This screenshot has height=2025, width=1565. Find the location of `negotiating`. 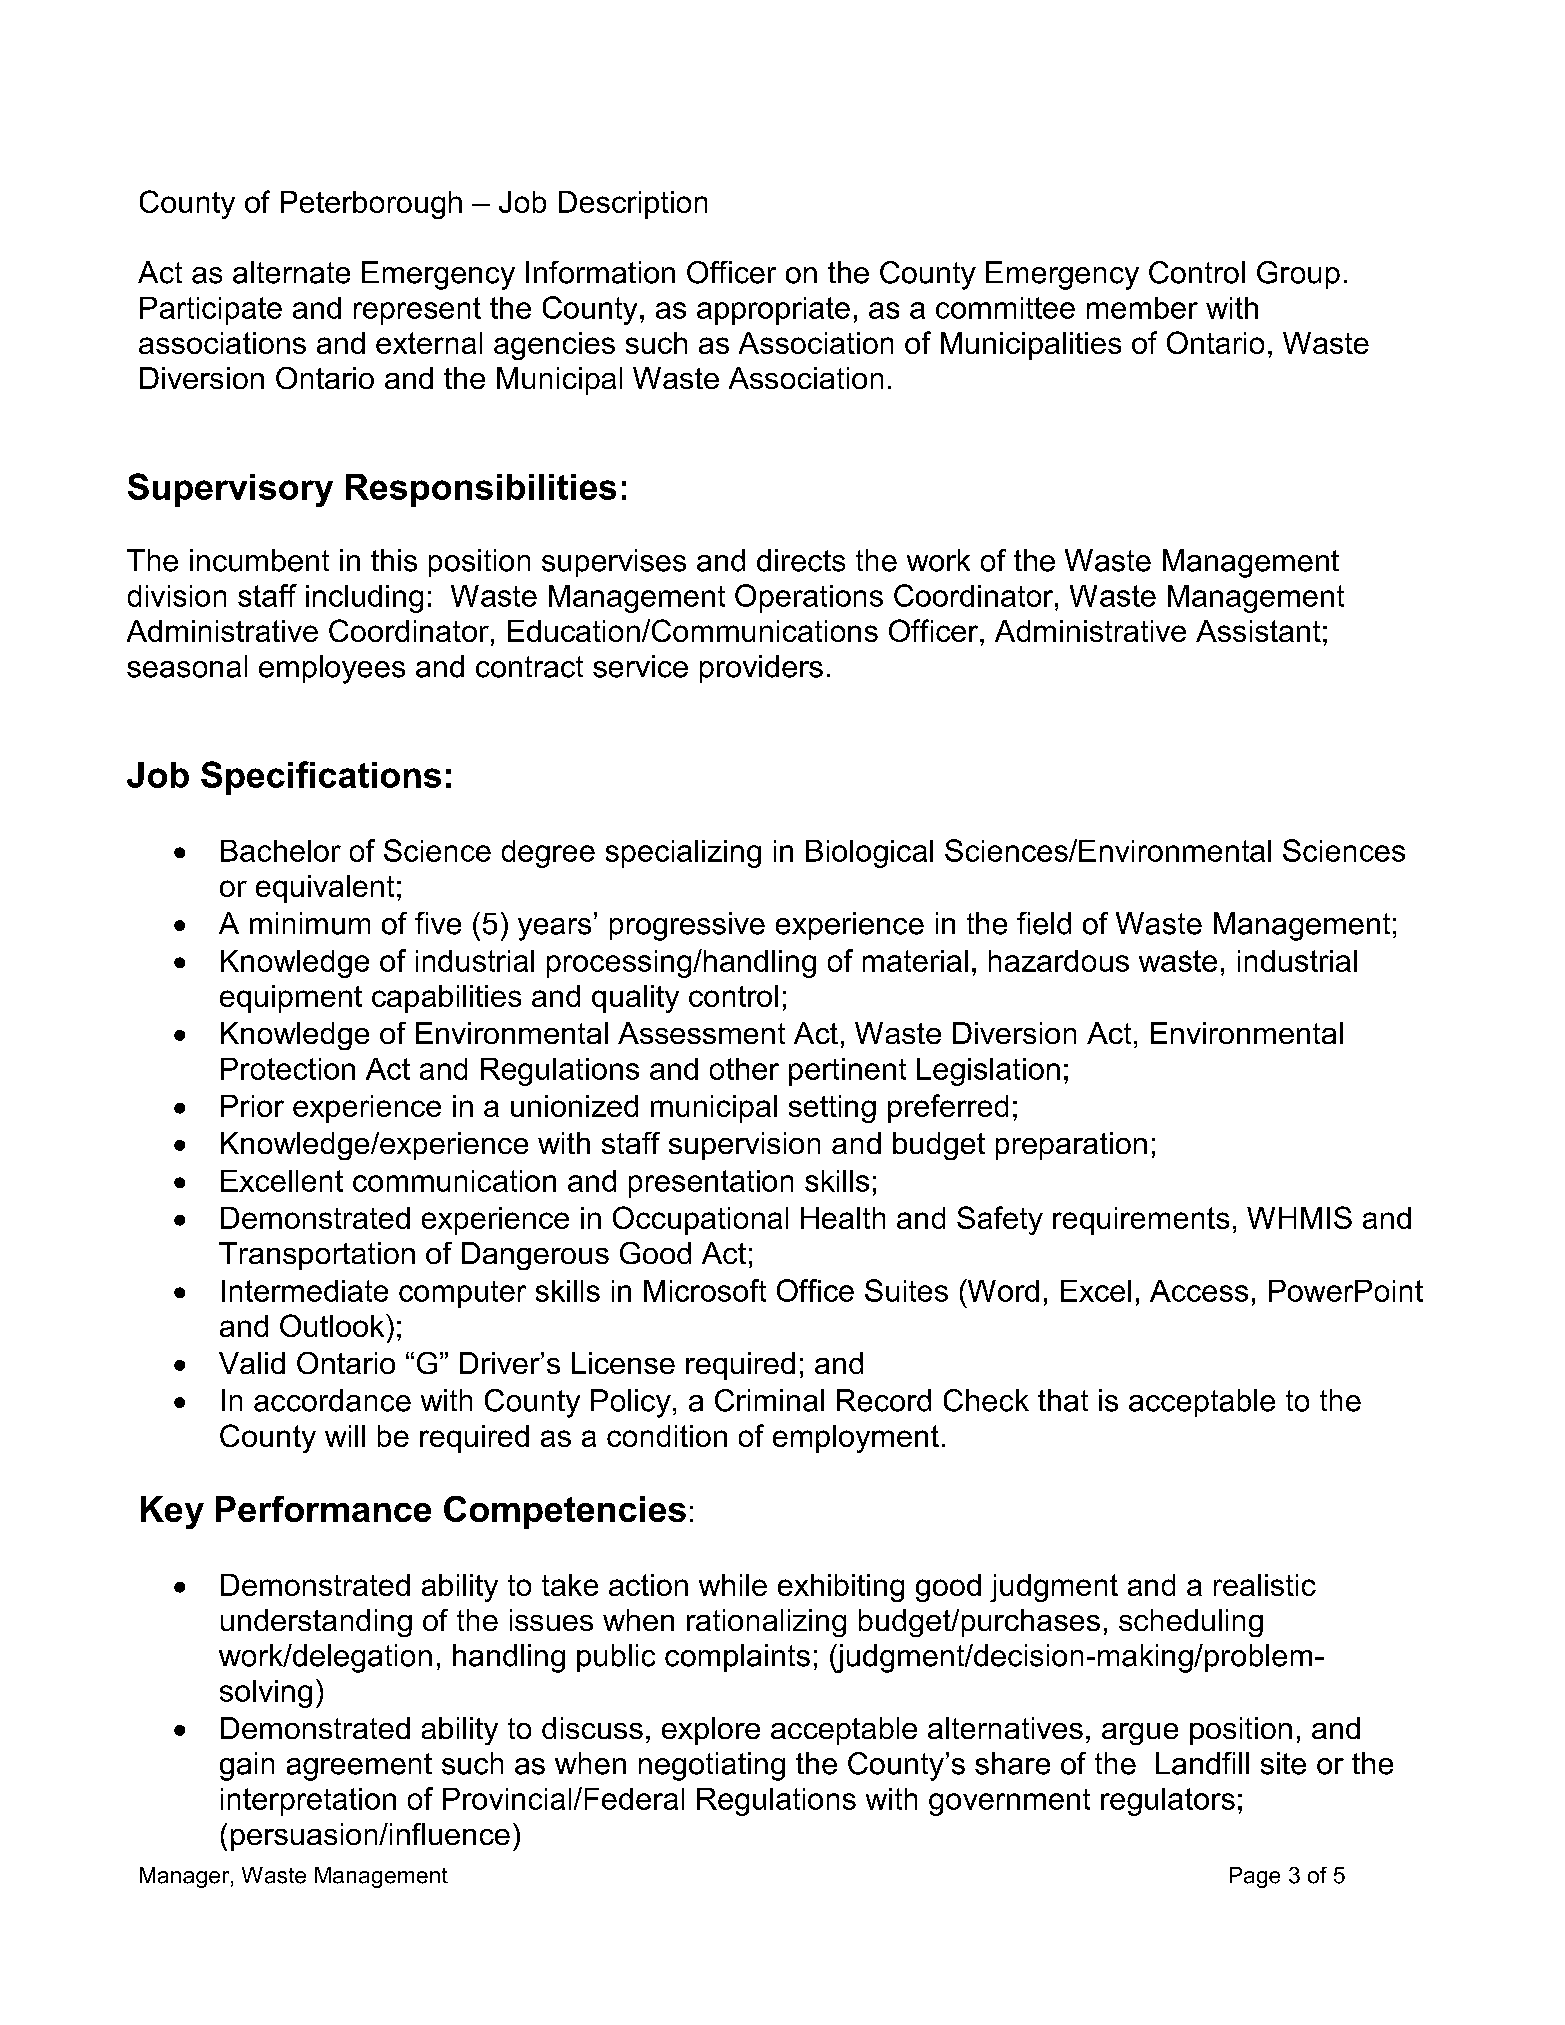

negotiating is located at coordinates (712, 1766).
